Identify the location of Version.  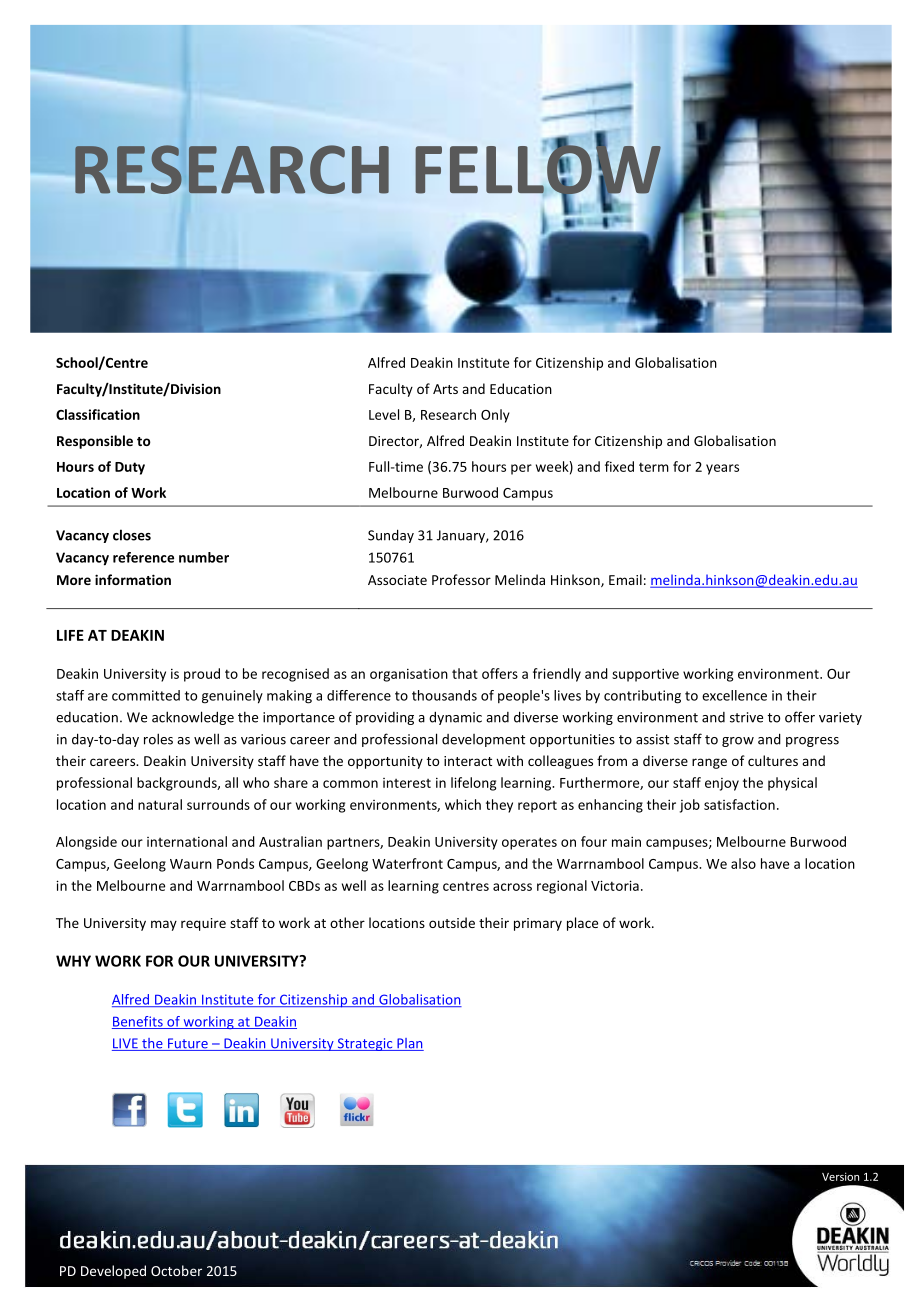
(840, 1176).
